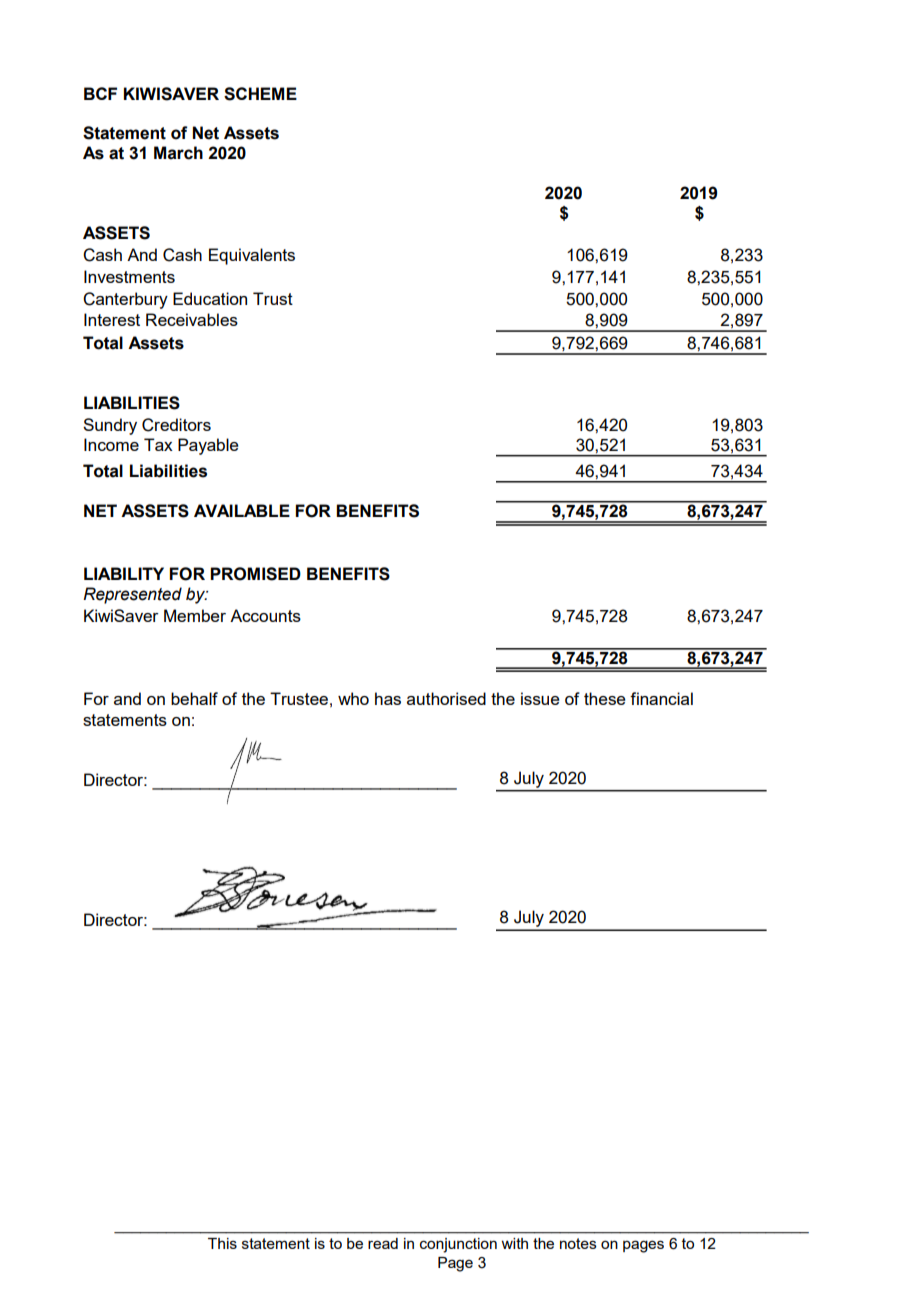 The image size is (924, 1308). I want to click on who, so click(353, 698).
